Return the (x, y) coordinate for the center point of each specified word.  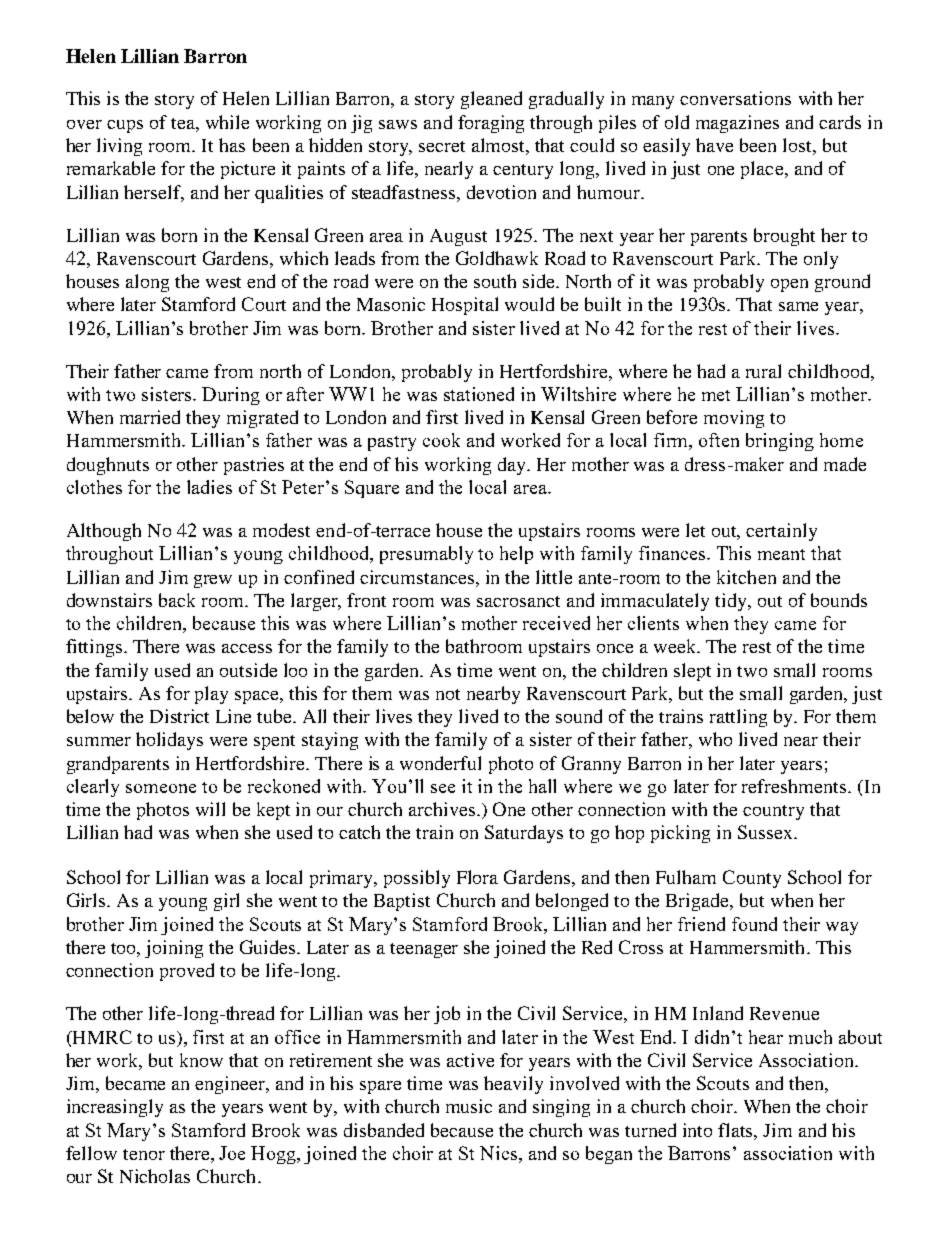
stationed (479, 394)
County (752, 879)
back (177, 600)
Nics (498, 1153)
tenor (144, 1154)
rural (763, 371)
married (150, 417)
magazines (737, 124)
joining (174, 949)
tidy (732, 602)
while (227, 122)
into (697, 1130)
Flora (477, 877)
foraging (491, 124)
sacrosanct (518, 601)
